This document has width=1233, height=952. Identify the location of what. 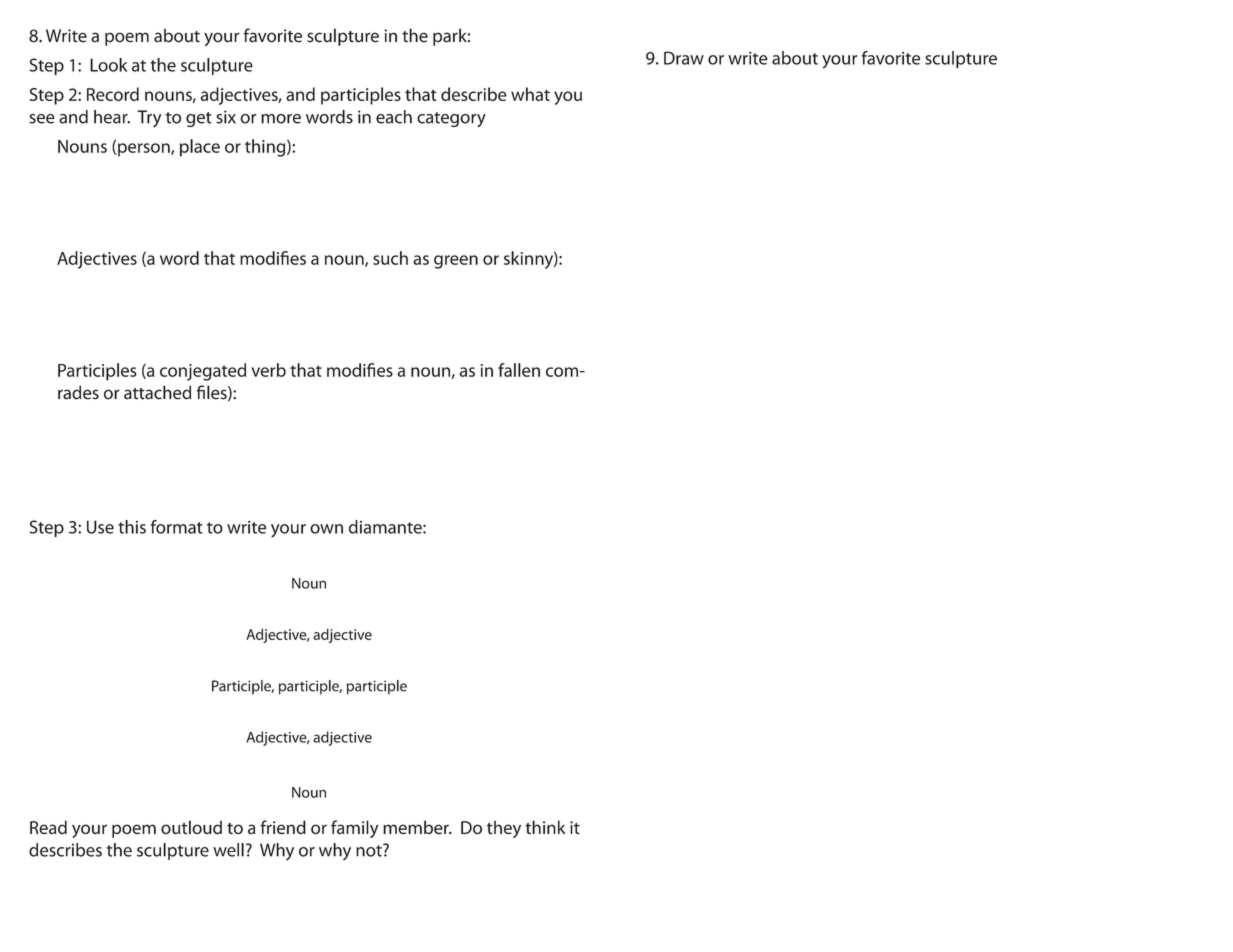
(530, 94).
